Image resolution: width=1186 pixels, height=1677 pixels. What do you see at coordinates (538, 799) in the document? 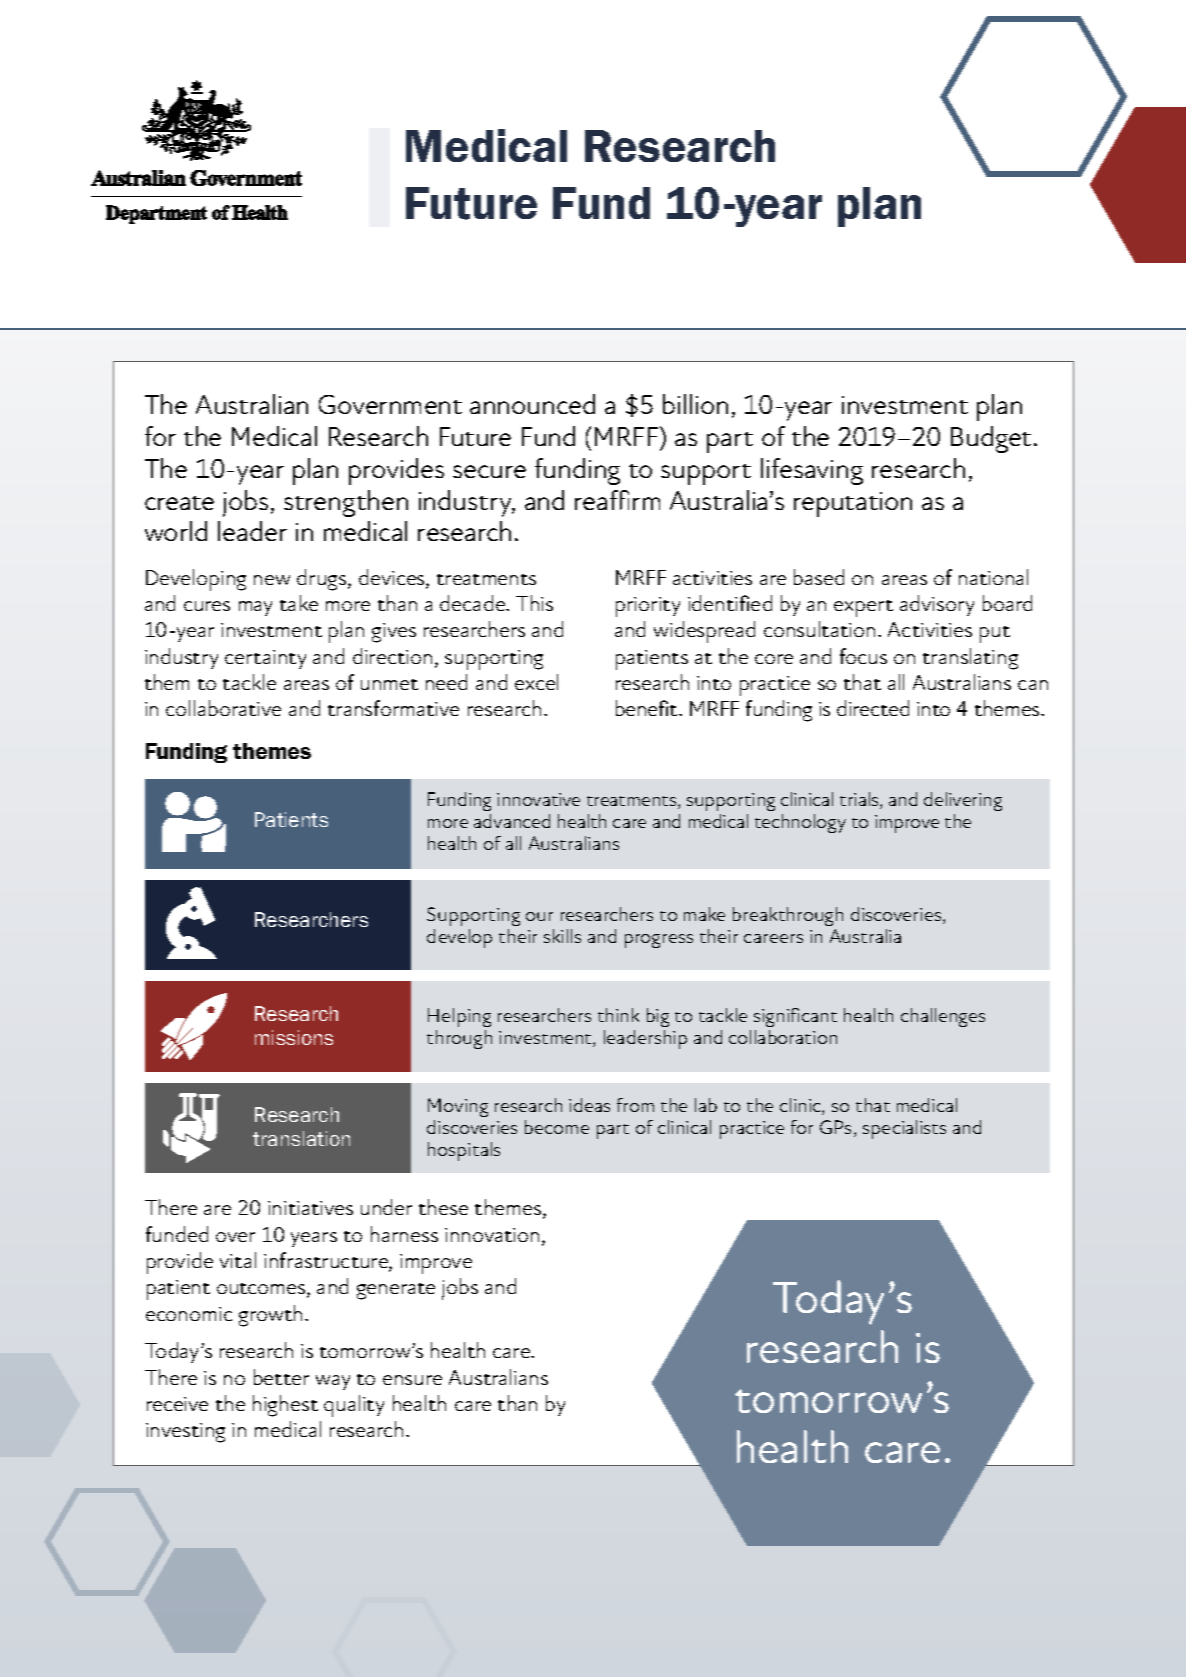
I see `innovative` at bounding box center [538, 799].
